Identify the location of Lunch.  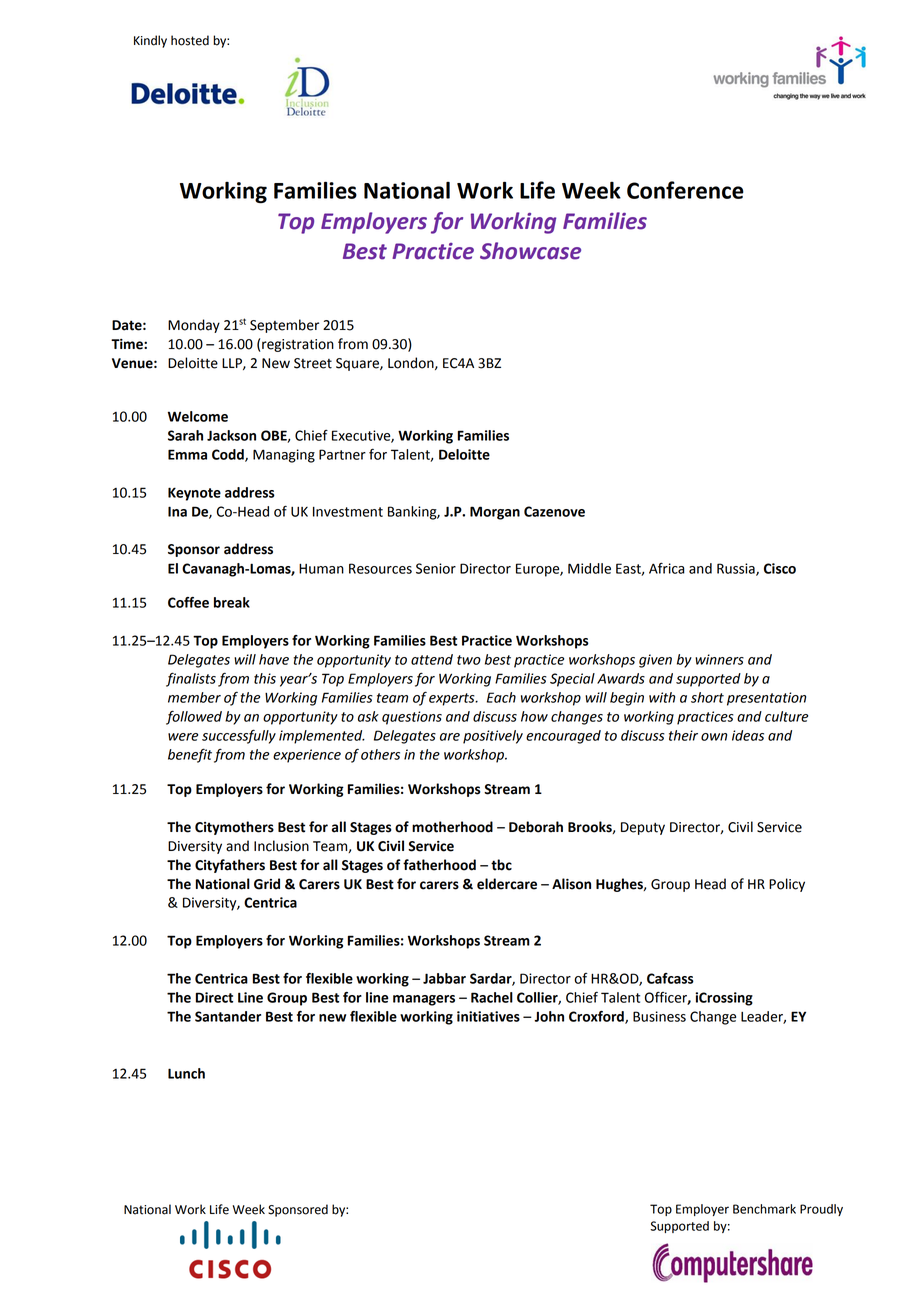
(186, 1073).
